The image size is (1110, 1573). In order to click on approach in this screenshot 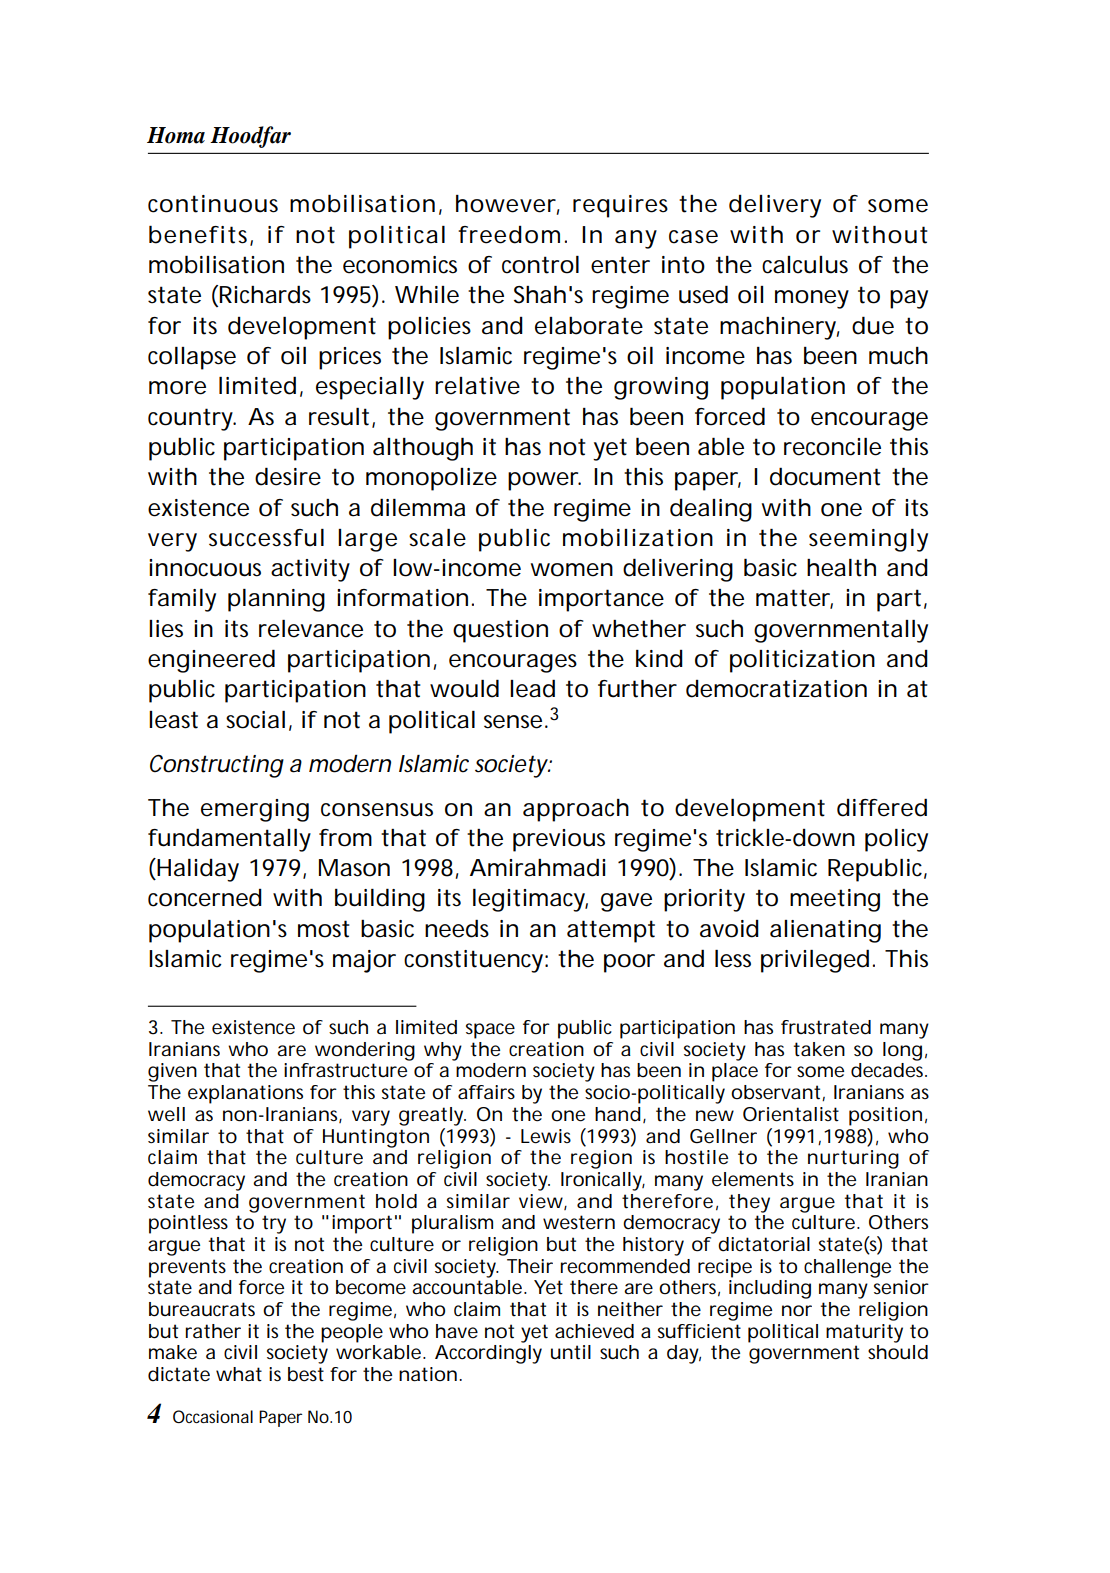, I will do `click(576, 810)`.
